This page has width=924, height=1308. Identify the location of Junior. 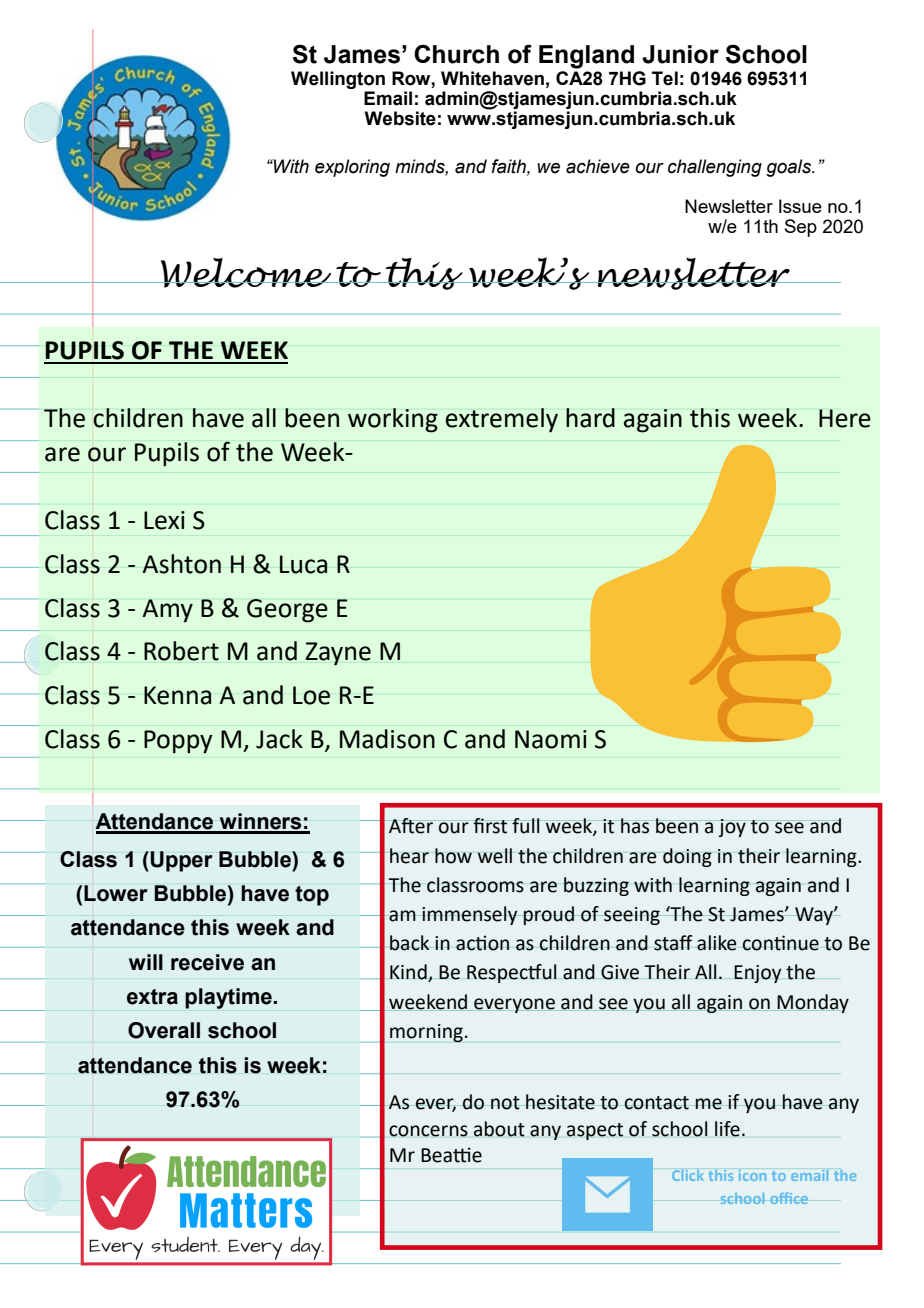
(680, 54).
